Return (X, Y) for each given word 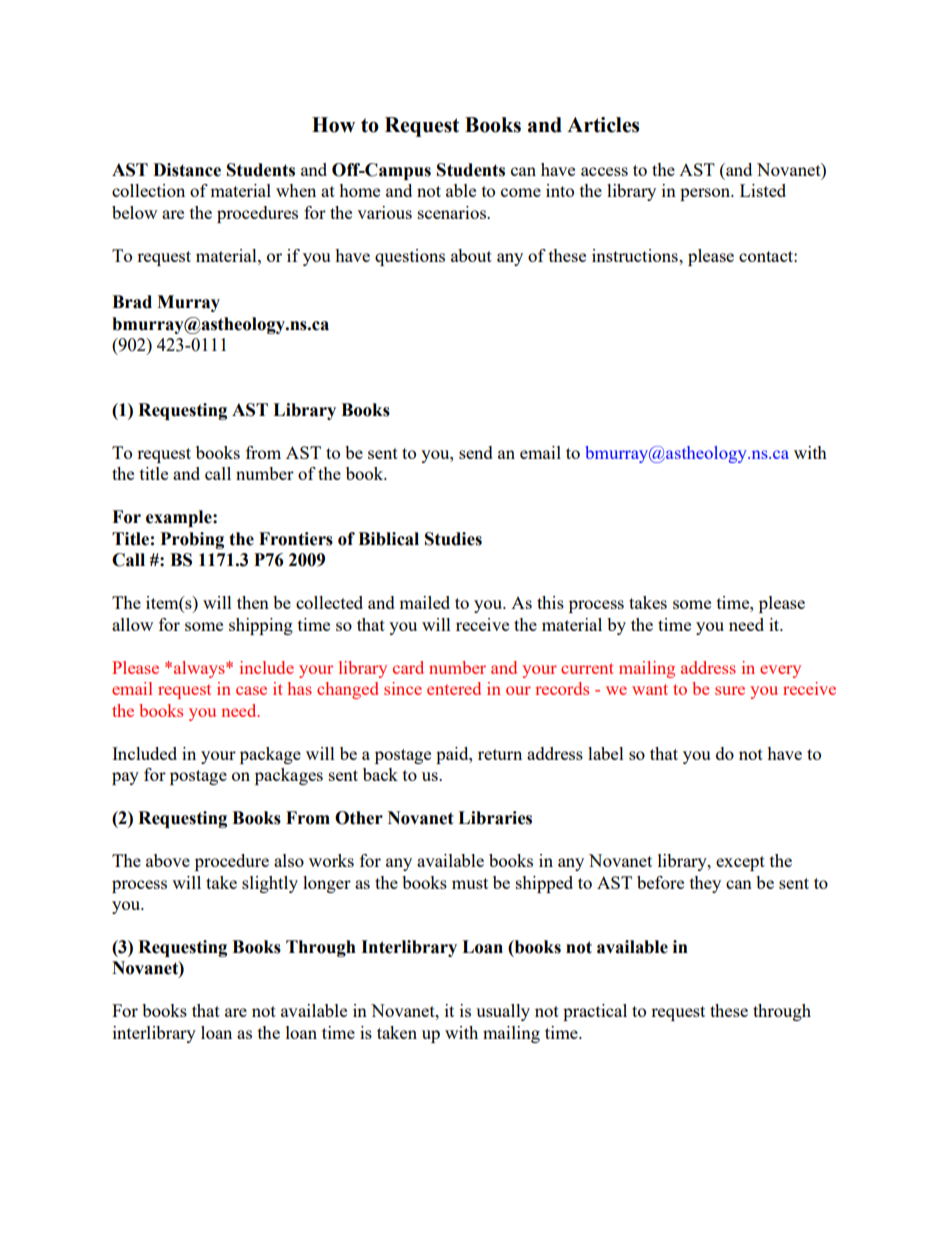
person (706, 194)
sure (730, 690)
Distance (187, 170)
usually (503, 1012)
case (251, 690)
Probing (192, 540)
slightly (270, 884)
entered (454, 688)
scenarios (453, 212)
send (476, 452)
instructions (636, 255)
